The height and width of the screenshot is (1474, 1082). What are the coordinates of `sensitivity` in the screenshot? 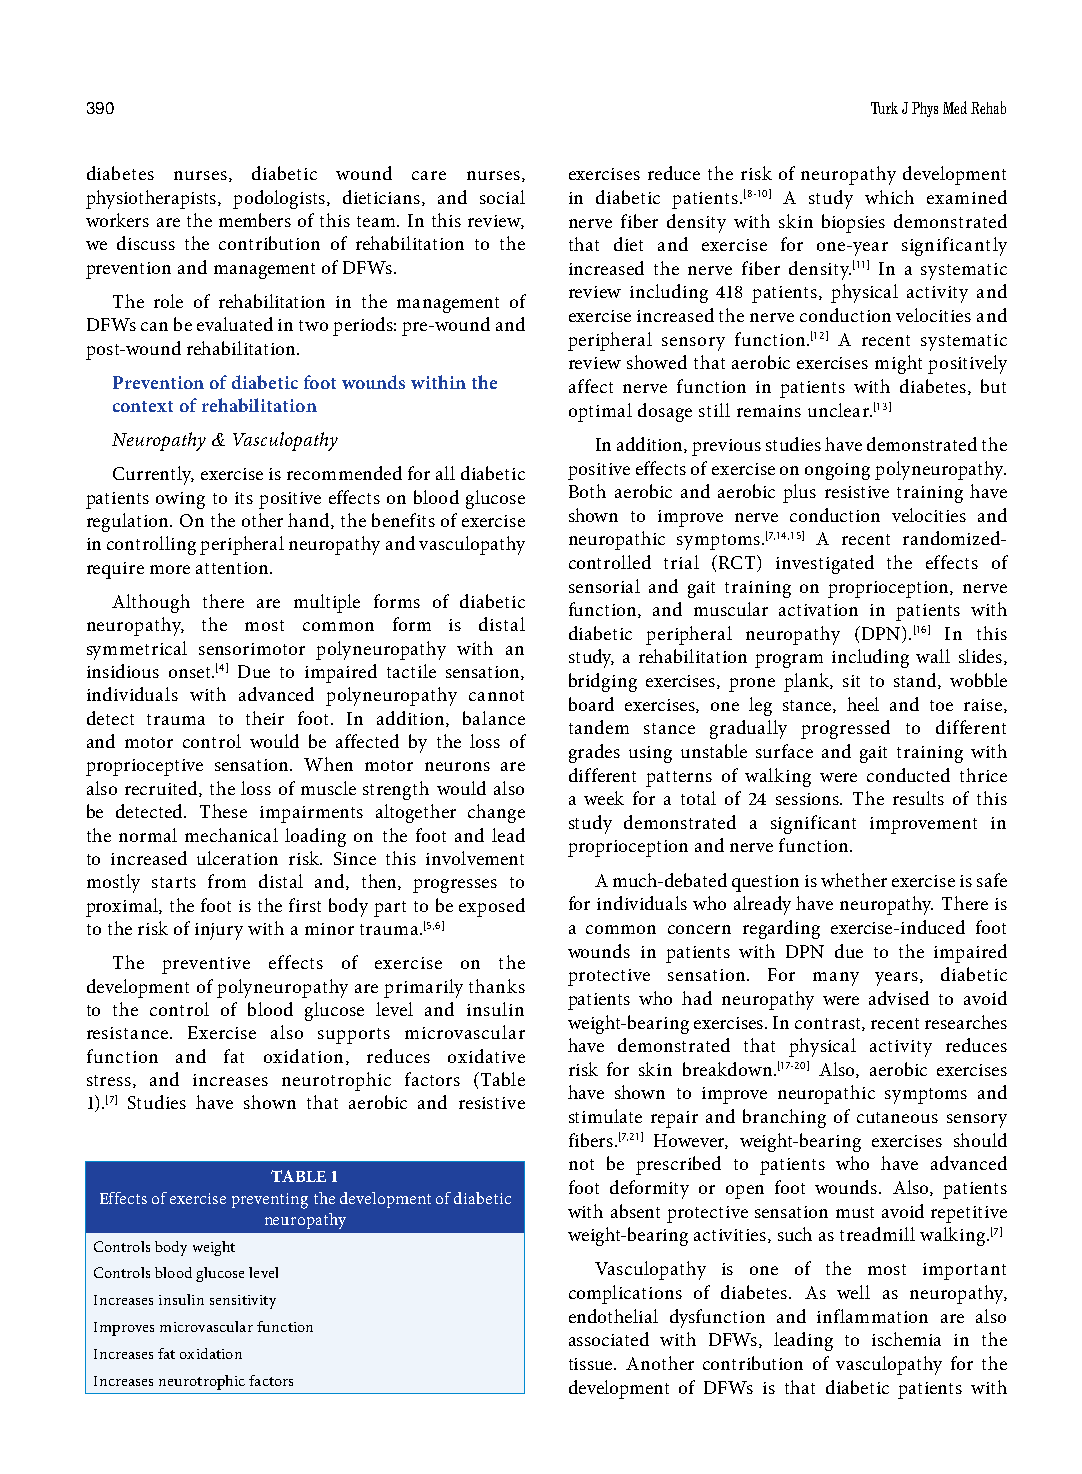 It's located at (243, 1302).
